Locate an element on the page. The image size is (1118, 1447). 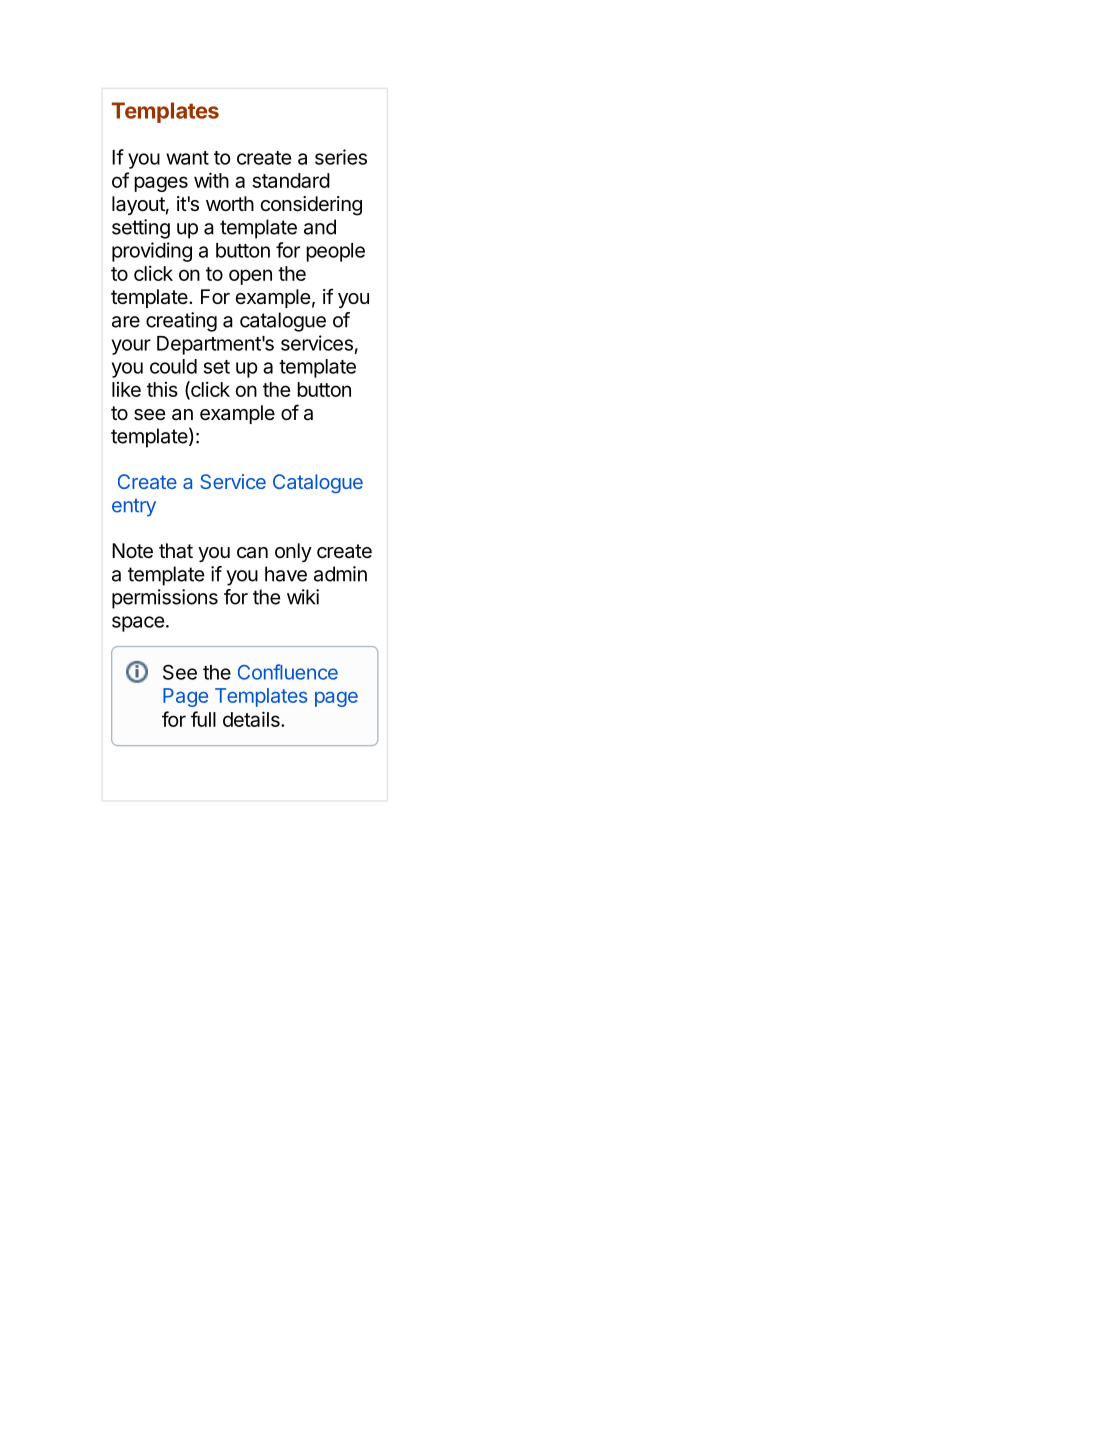
can is located at coordinates (252, 553).
